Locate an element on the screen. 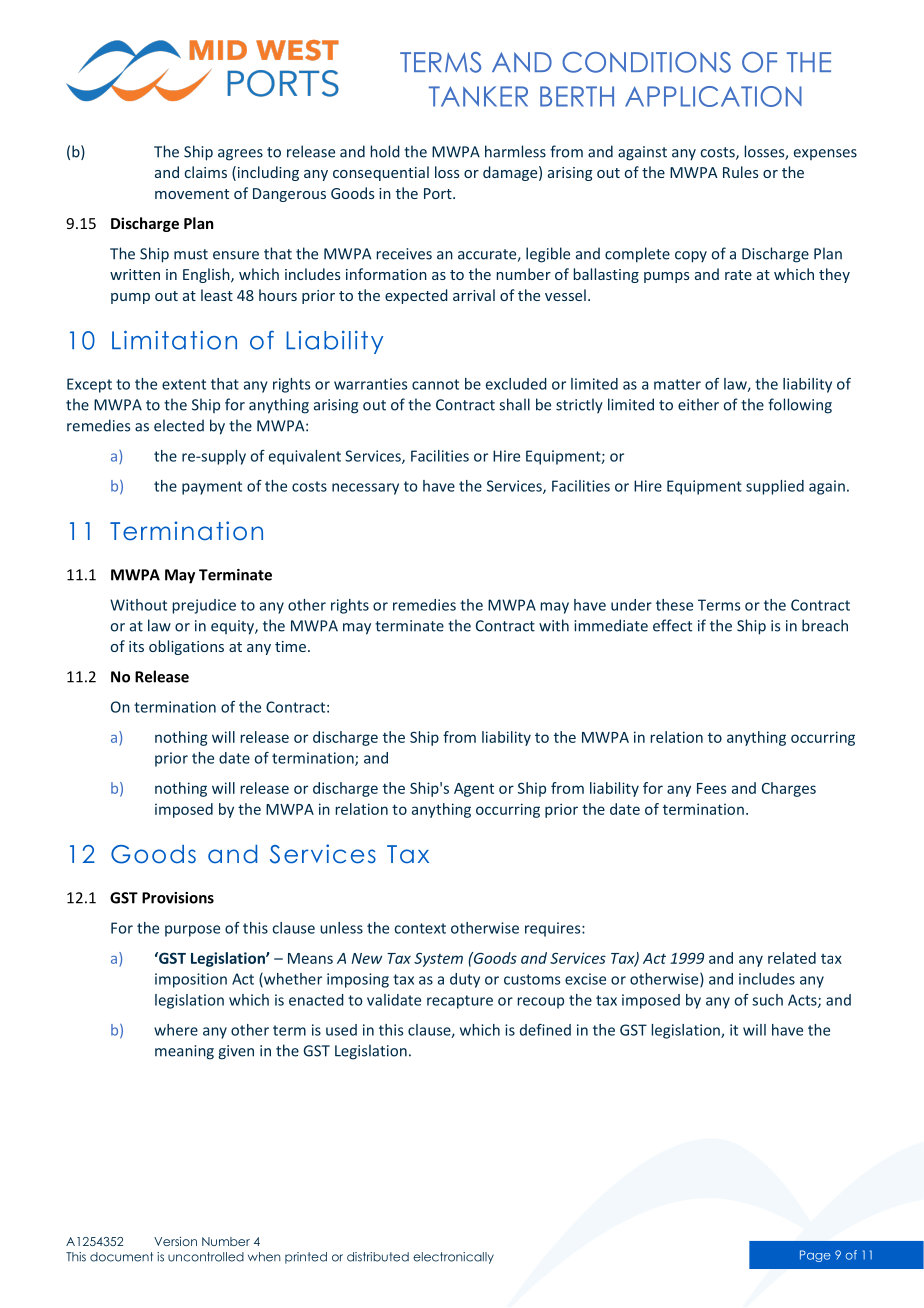 This screenshot has width=924, height=1308. agrees is located at coordinates (240, 155).
